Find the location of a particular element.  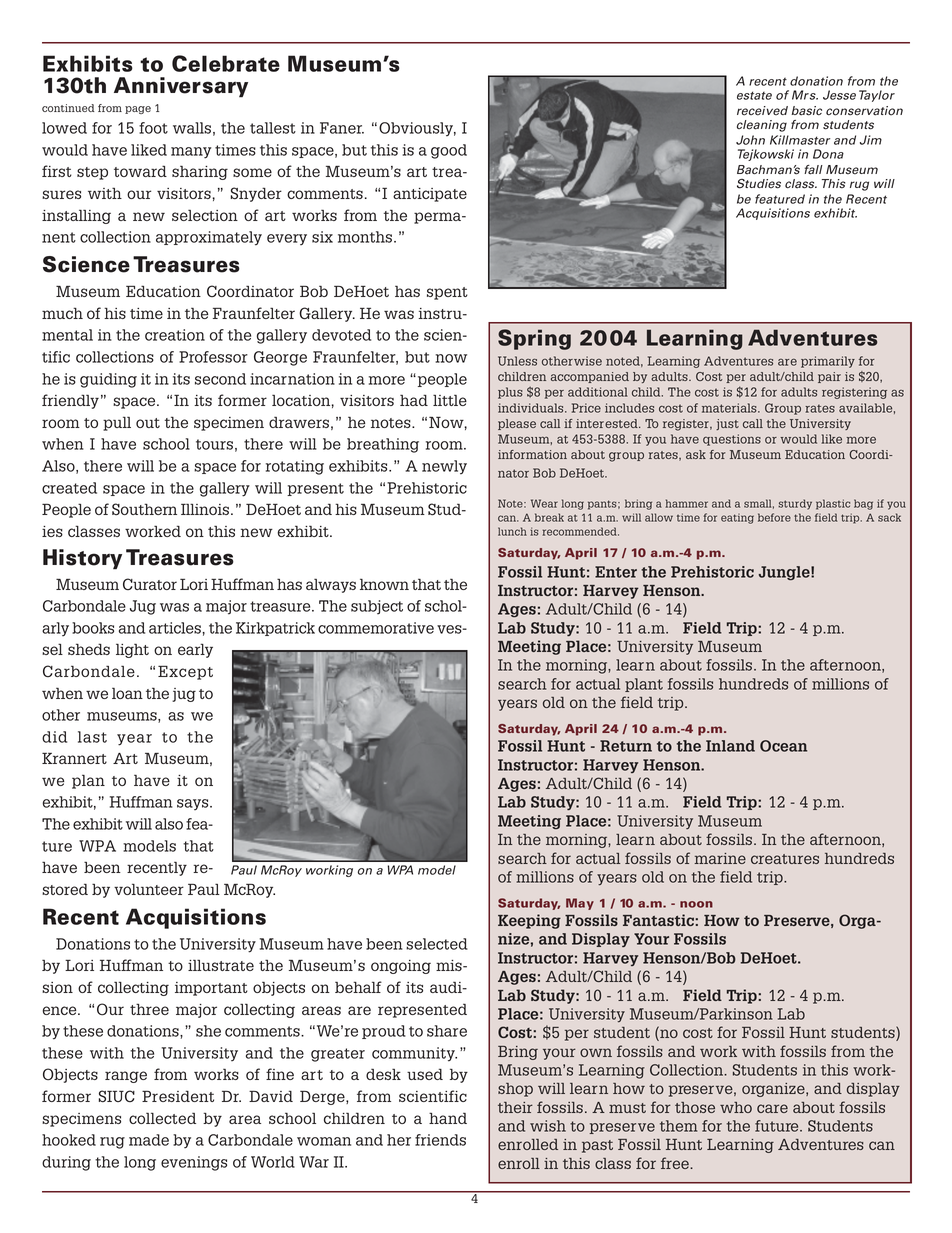

before is located at coordinates (774, 517).
